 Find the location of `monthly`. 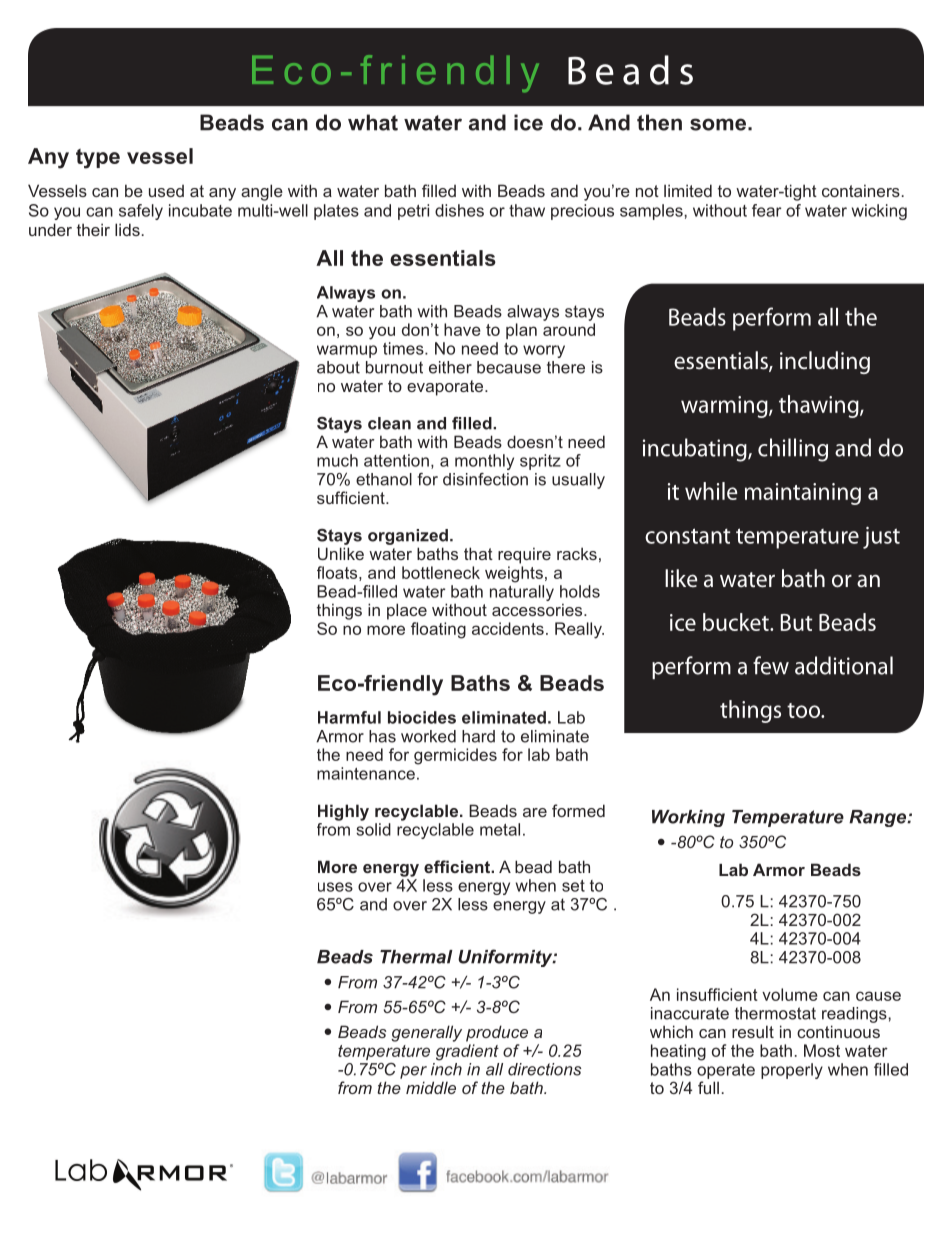

monthly is located at coordinates (484, 462).
